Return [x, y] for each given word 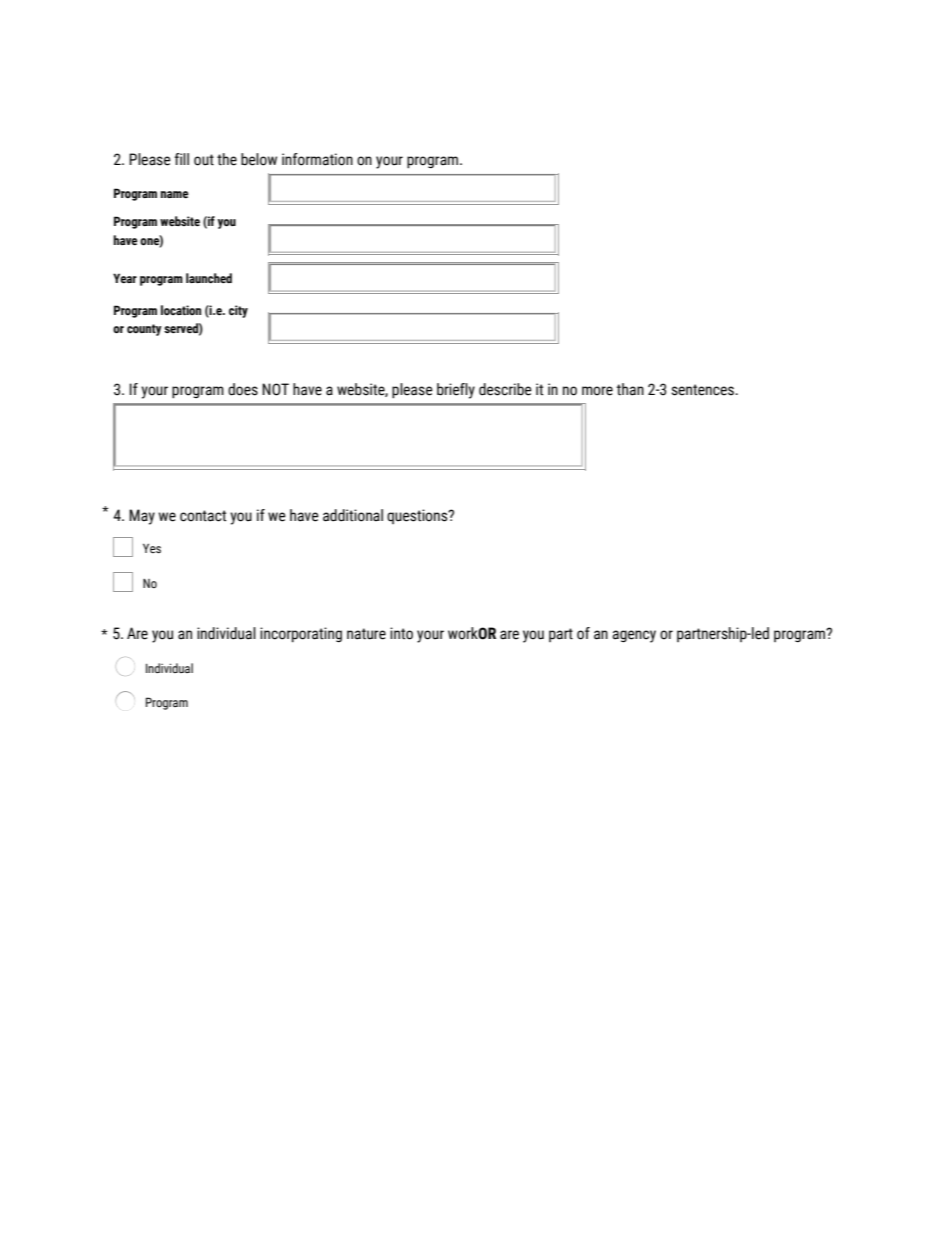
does [243, 389]
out [204, 160]
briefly [456, 391]
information [317, 159]
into [401, 633]
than [630, 389]
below [259, 159]
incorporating [301, 635]
